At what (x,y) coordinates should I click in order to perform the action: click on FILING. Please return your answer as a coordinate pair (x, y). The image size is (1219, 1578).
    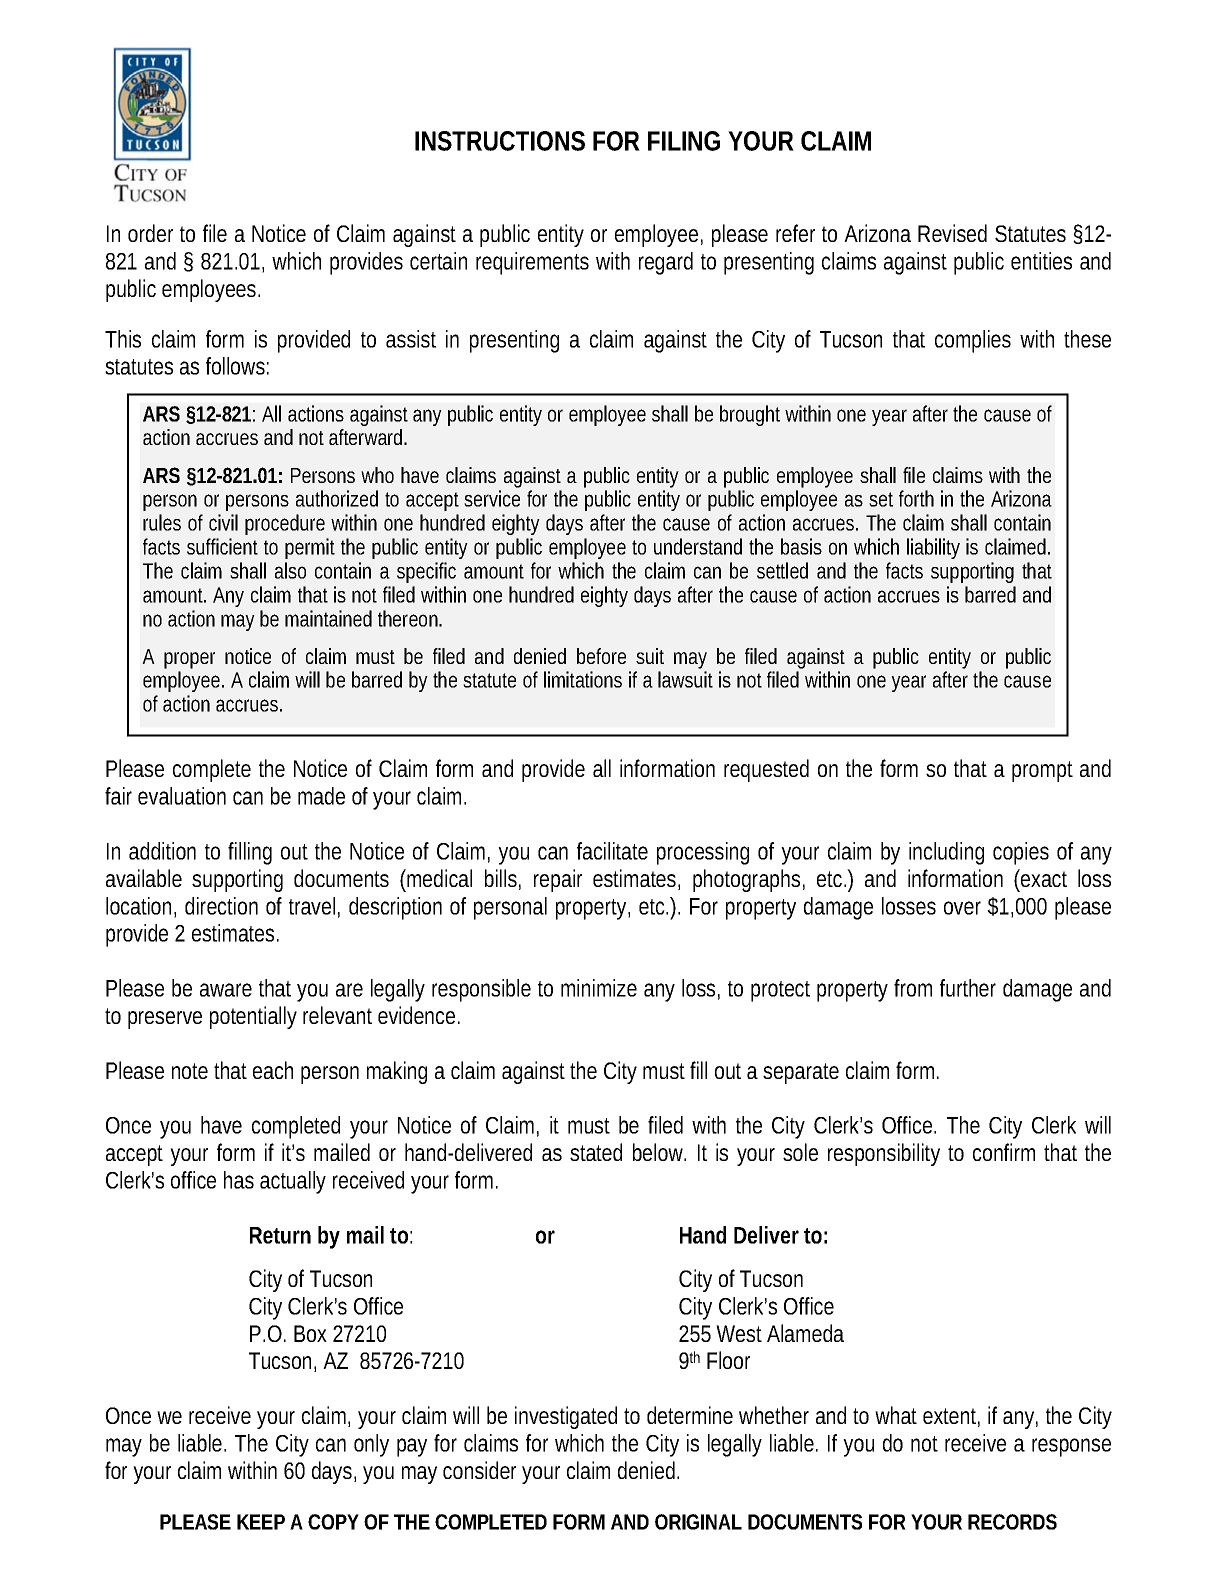
    Looking at the image, I should click on (684, 141).
